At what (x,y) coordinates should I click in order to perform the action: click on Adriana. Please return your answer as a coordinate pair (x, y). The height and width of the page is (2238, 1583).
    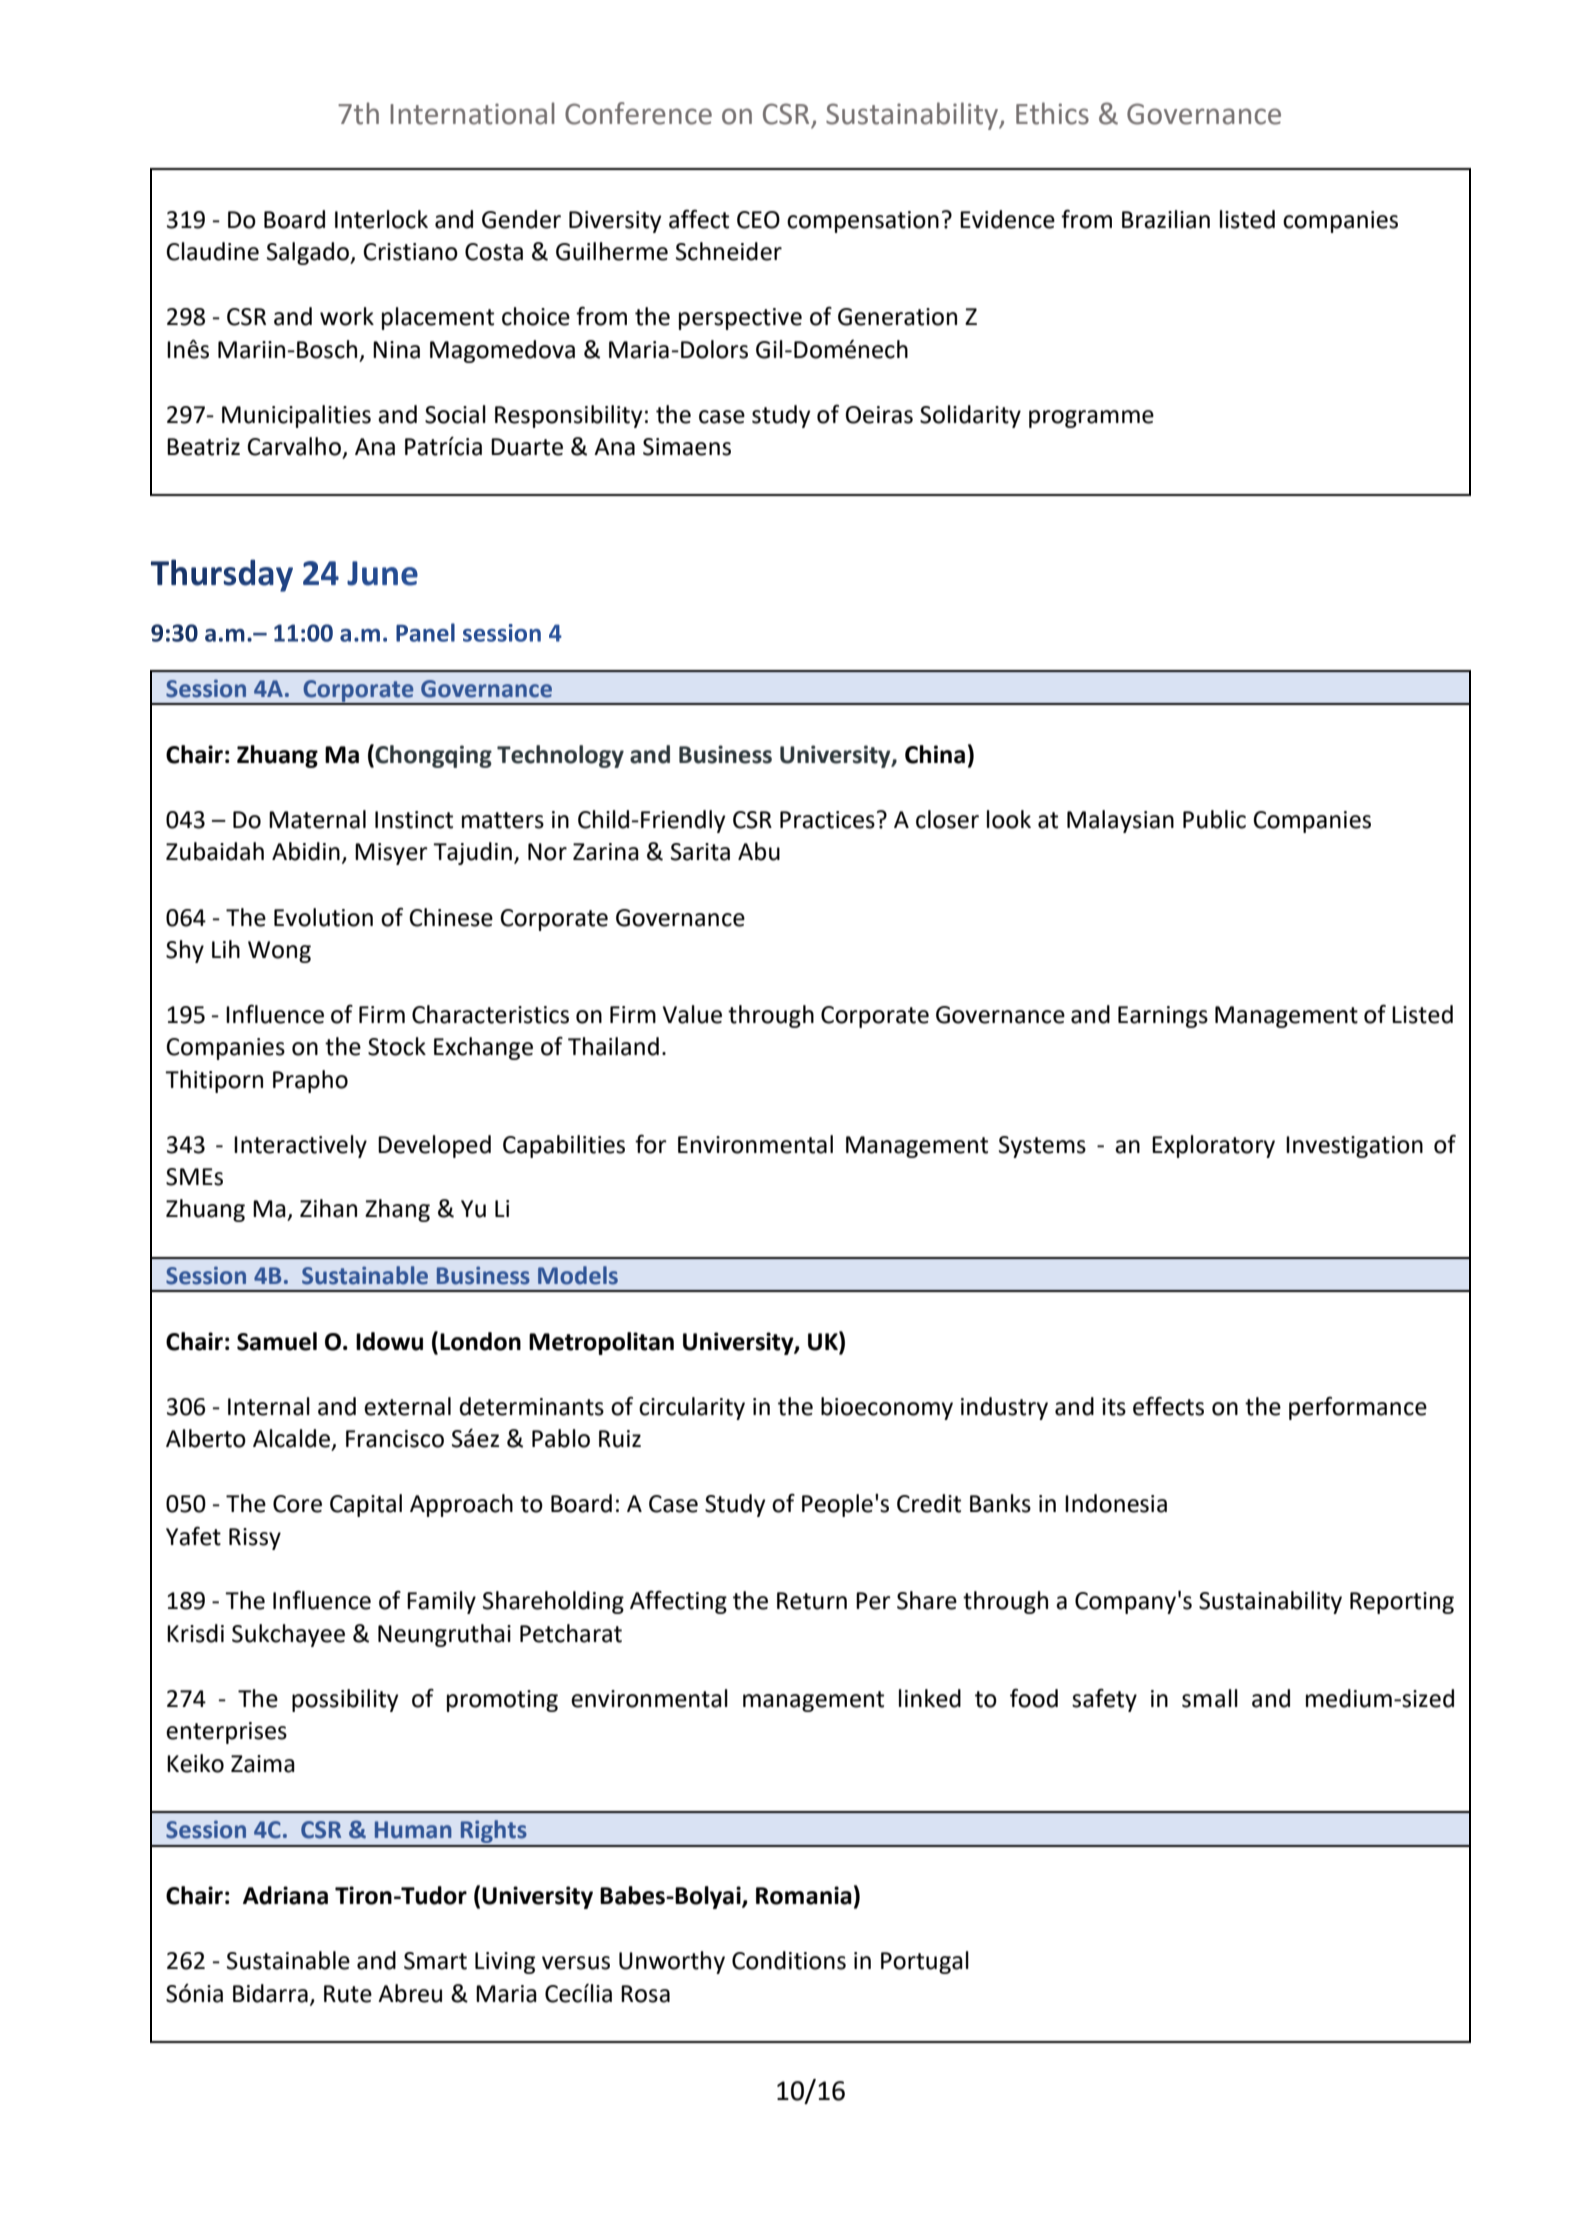
    Looking at the image, I should click on (285, 1895).
